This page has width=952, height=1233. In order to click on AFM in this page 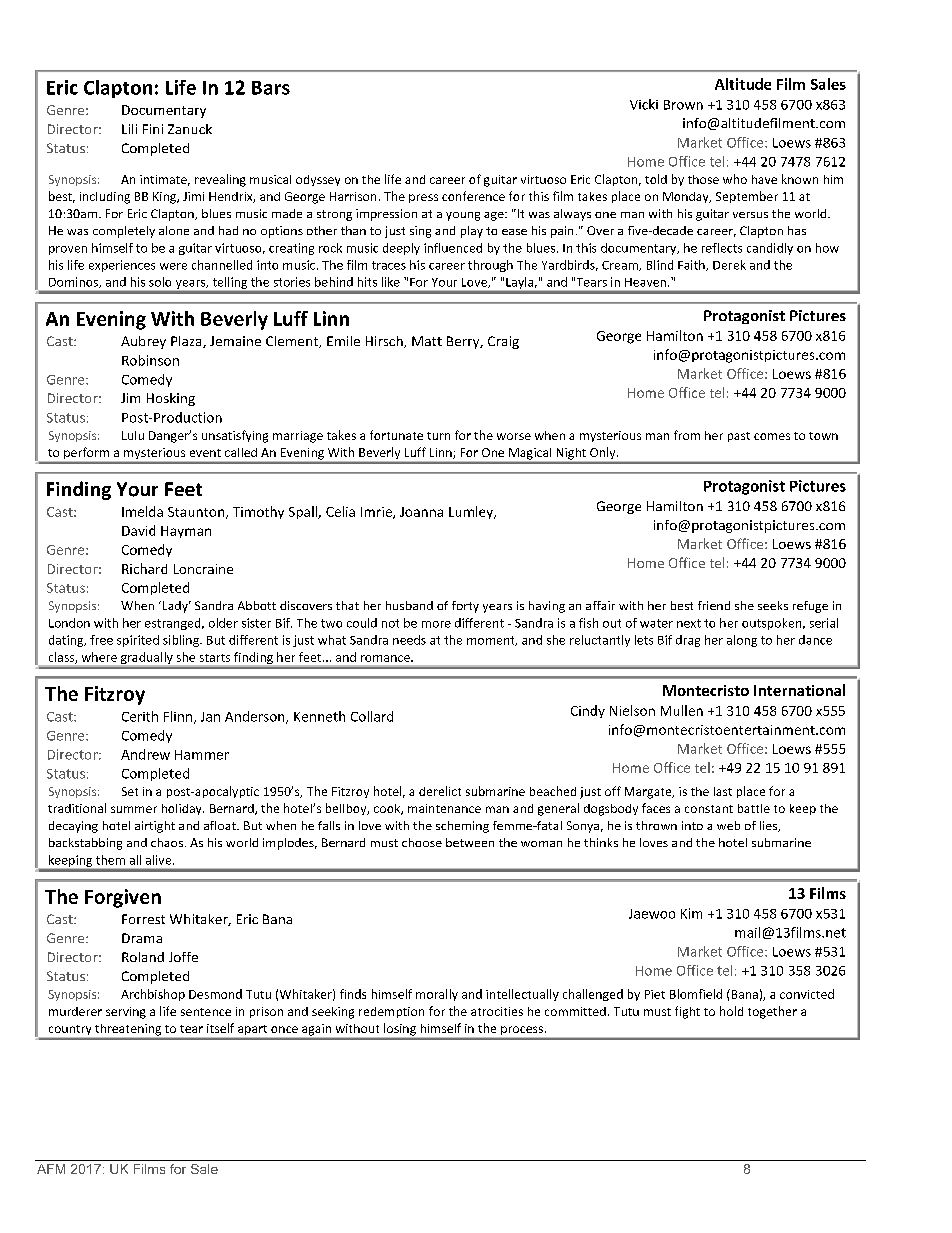, I will do `click(51, 1169)`.
